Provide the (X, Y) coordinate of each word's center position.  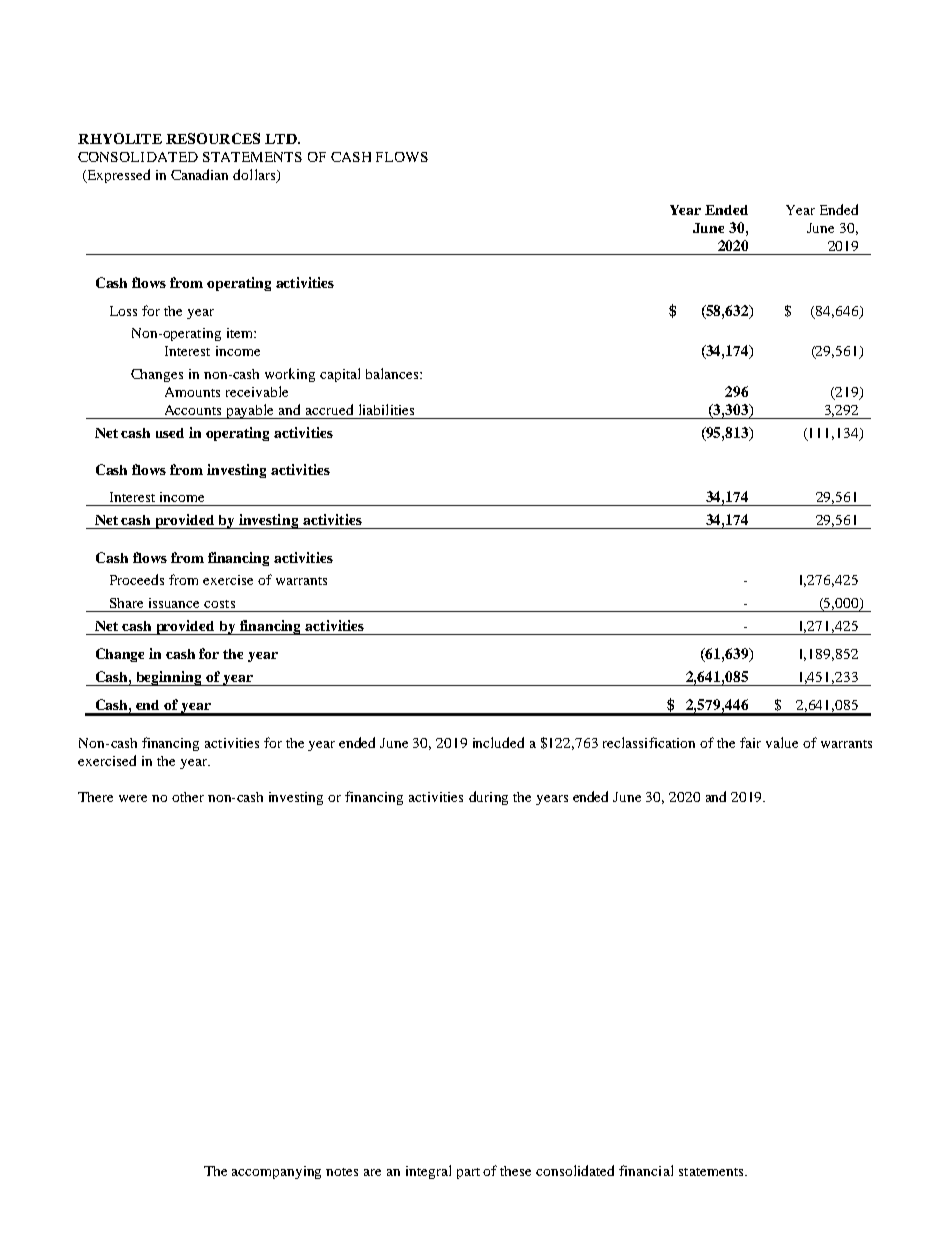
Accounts (193, 410)
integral (428, 1172)
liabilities (386, 409)
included (498, 742)
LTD (282, 139)
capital (340, 375)
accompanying (276, 1172)
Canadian (199, 174)
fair (750, 742)
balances (393, 373)
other (188, 797)
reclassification (649, 742)
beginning (169, 678)
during (488, 798)
